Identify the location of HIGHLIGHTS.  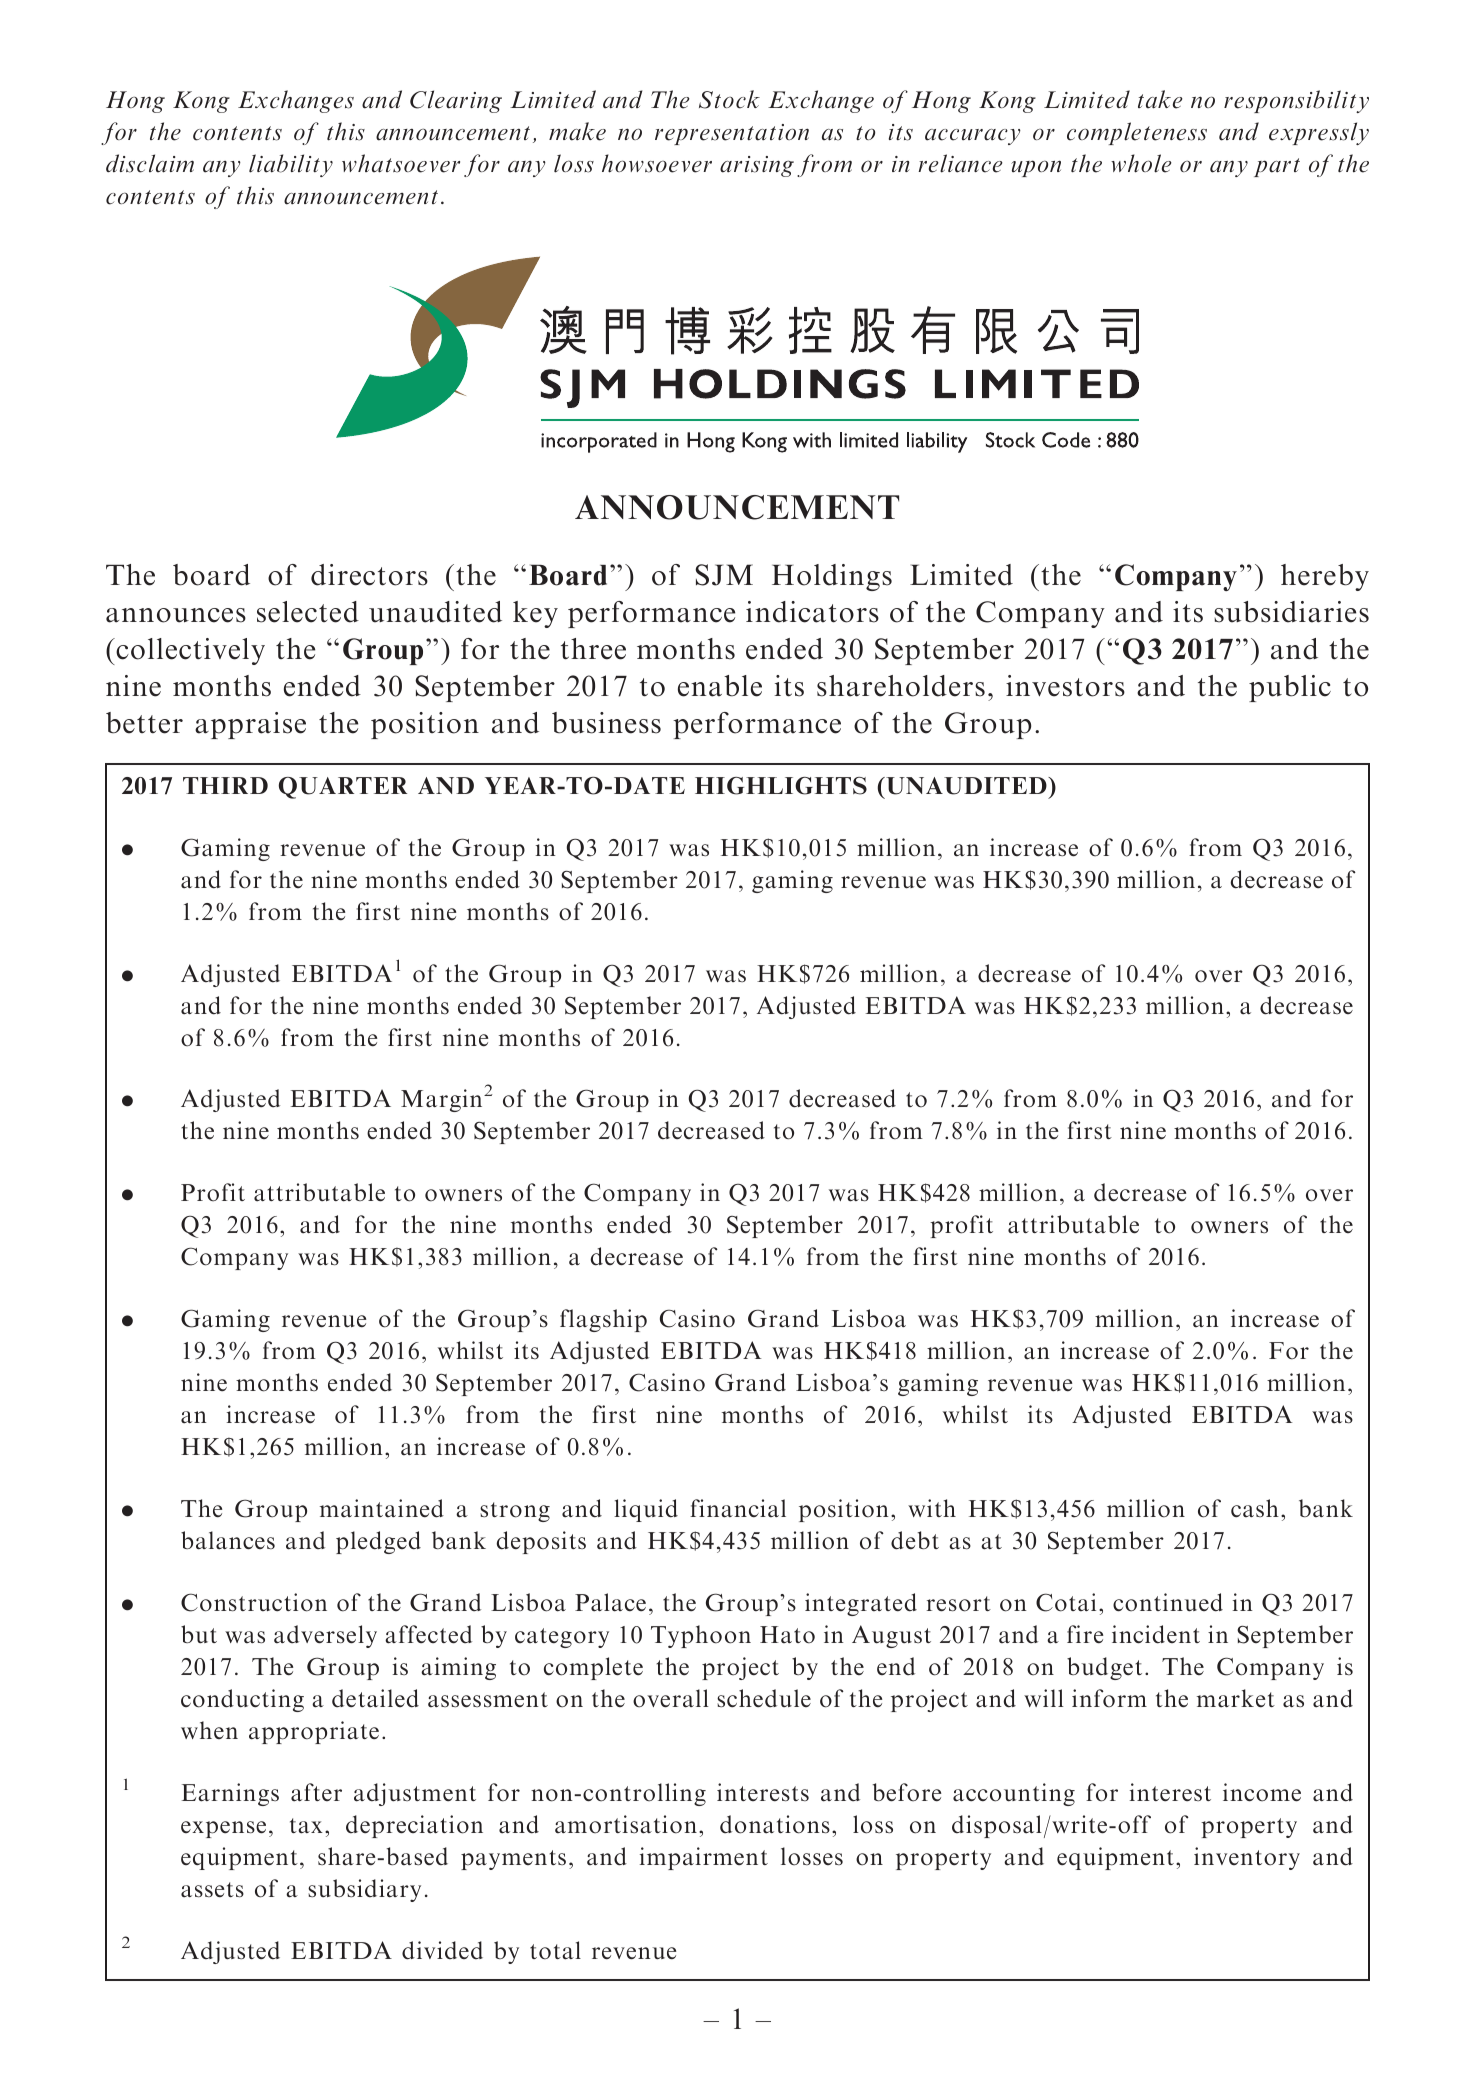
(781, 786).
